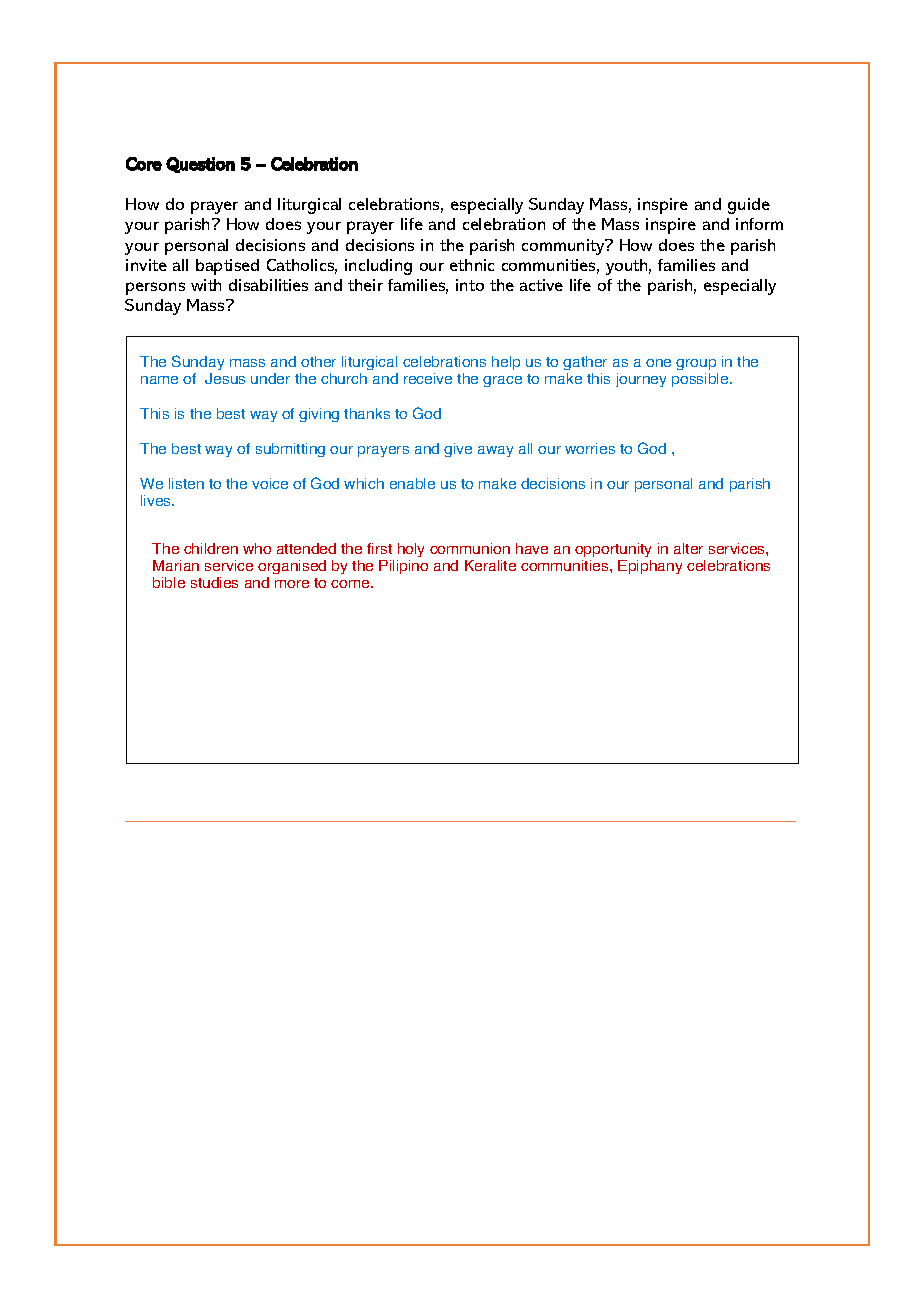 This screenshot has width=924, height=1308. I want to click on baptised, so click(227, 267).
